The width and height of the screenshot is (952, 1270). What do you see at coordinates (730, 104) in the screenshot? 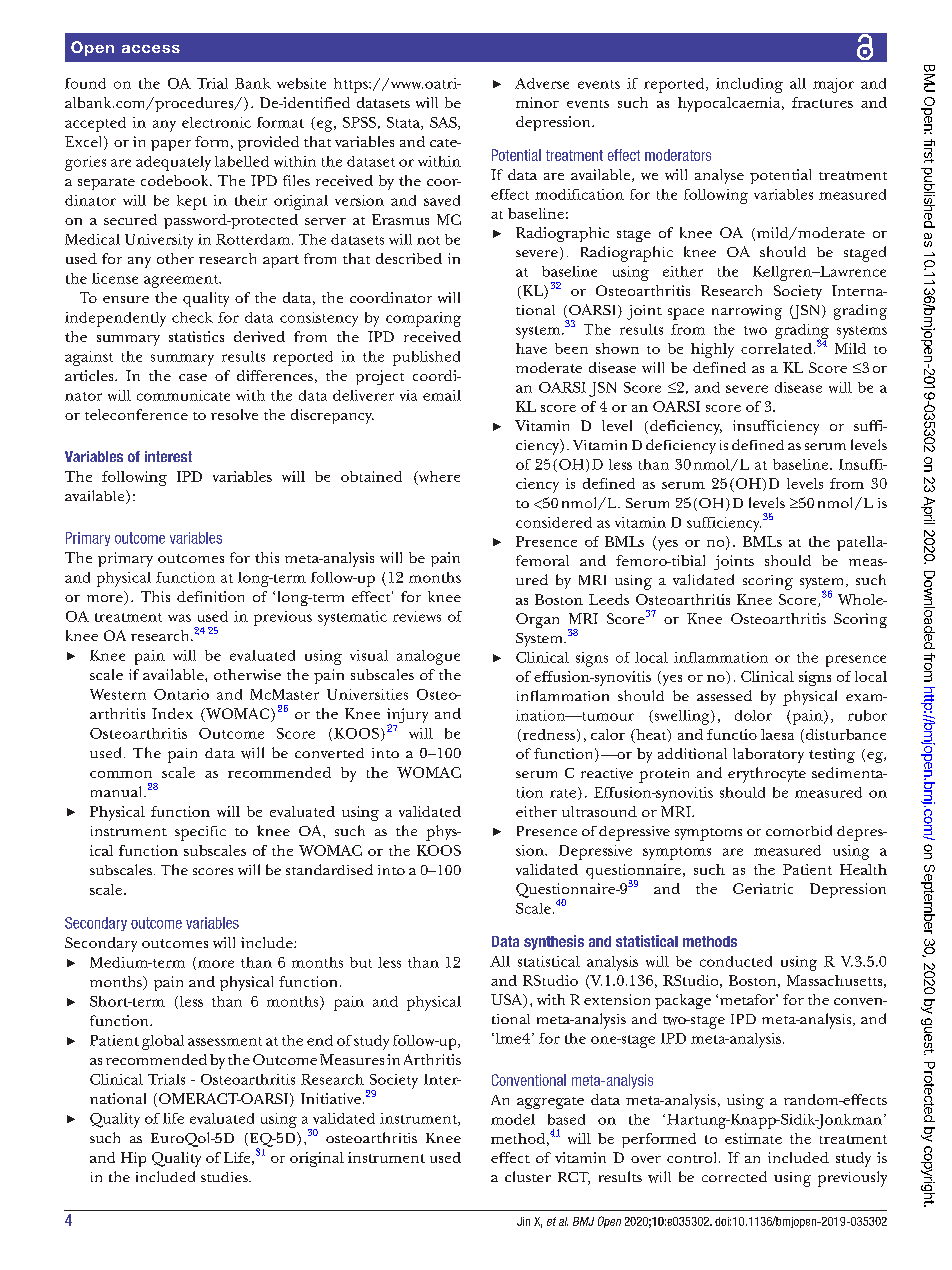
I see `hypocalcaemia` at bounding box center [730, 104].
